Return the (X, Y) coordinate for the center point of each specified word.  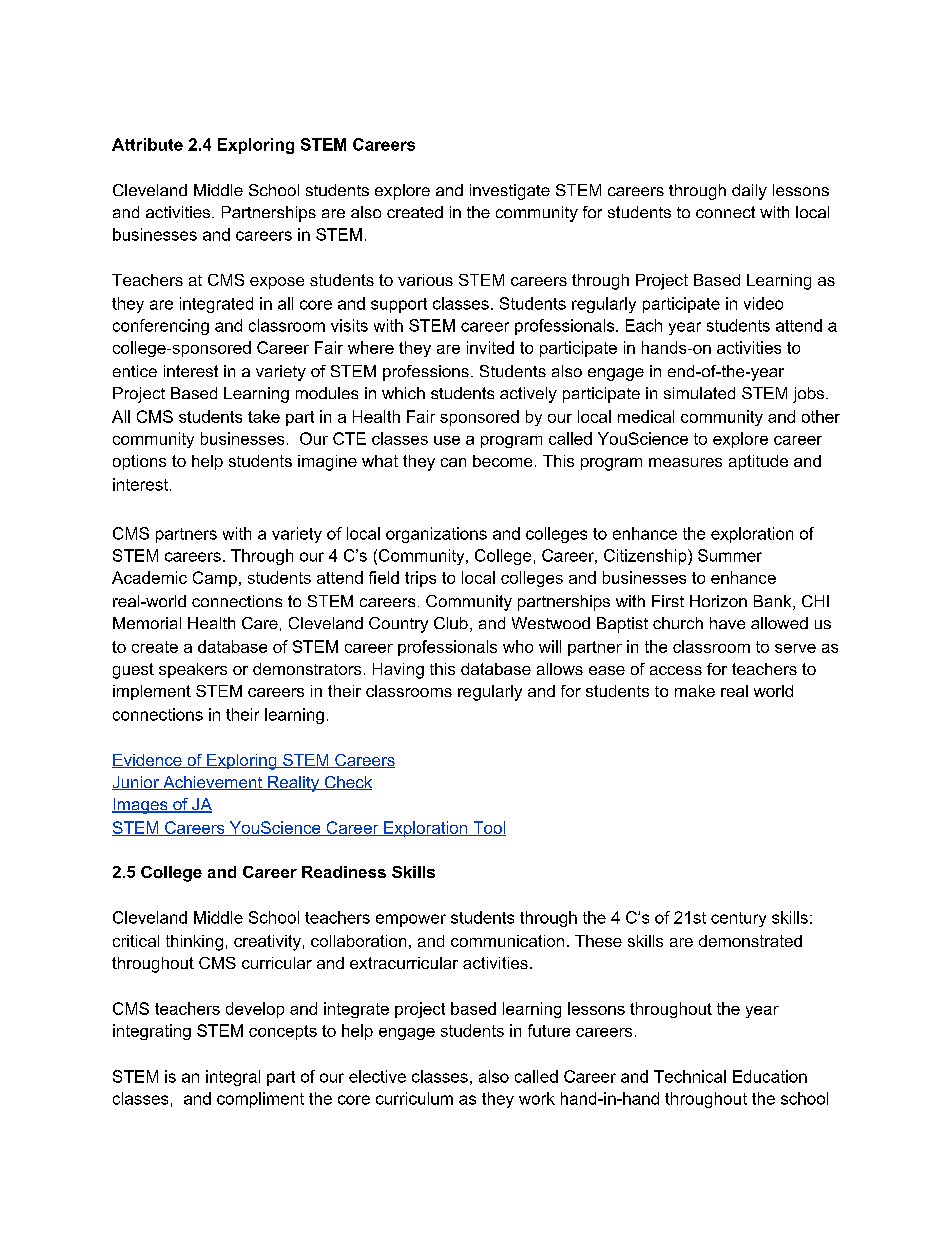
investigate (510, 192)
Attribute (147, 144)
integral (233, 1078)
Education (770, 1076)
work (537, 1098)
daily (749, 192)
